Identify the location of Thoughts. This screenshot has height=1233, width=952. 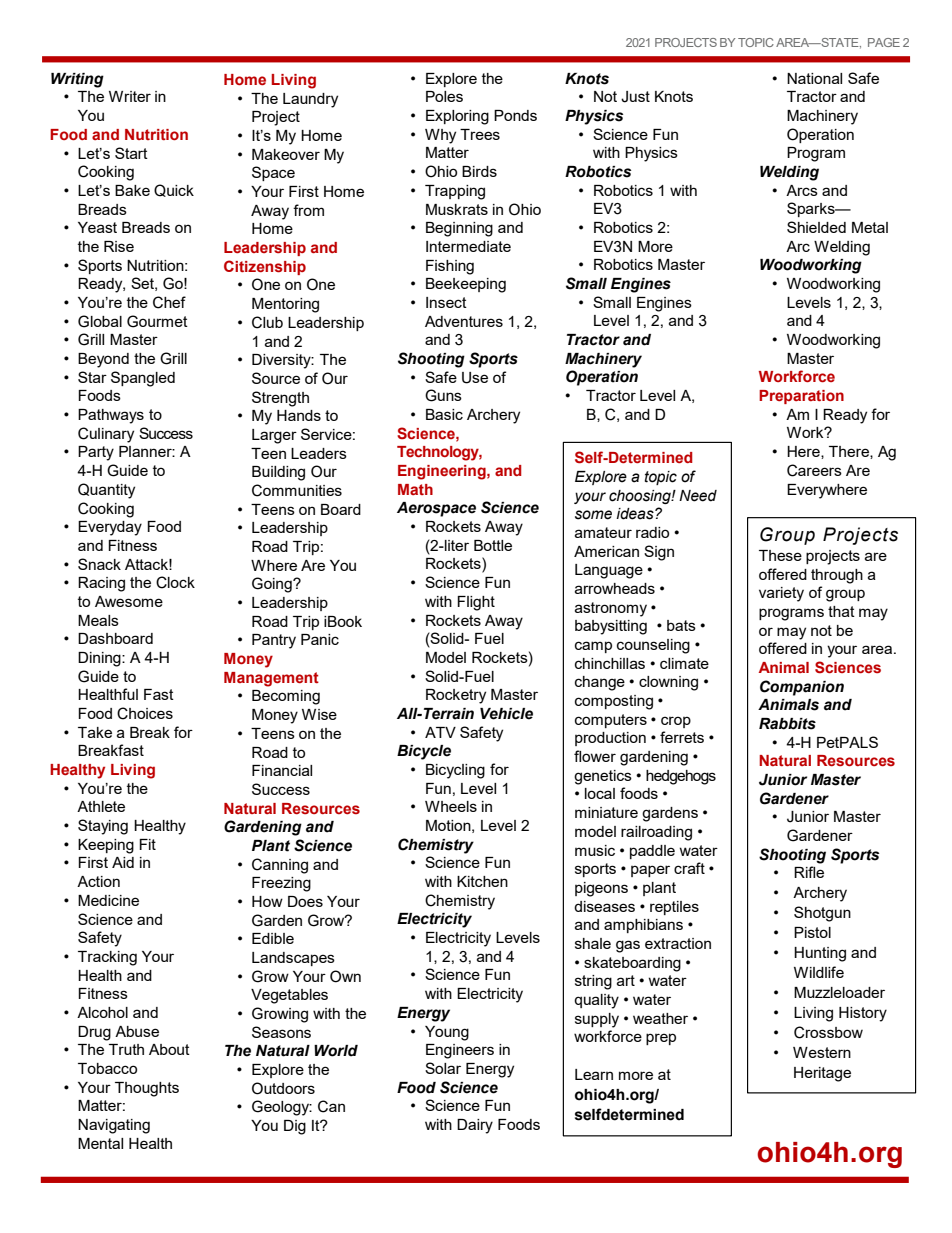
(147, 1089).
